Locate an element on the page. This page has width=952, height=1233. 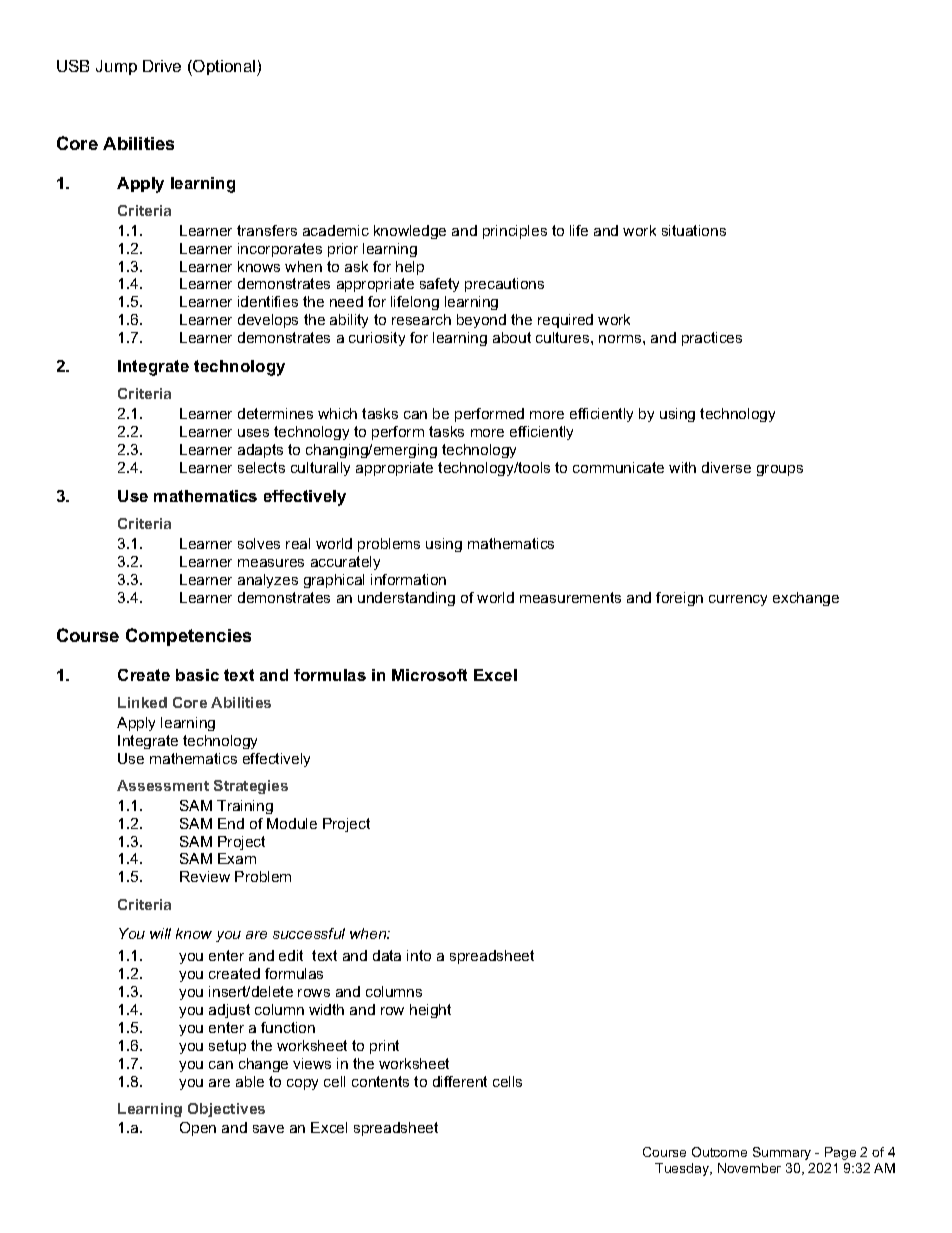
Outcome is located at coordinates (719, 1152).
